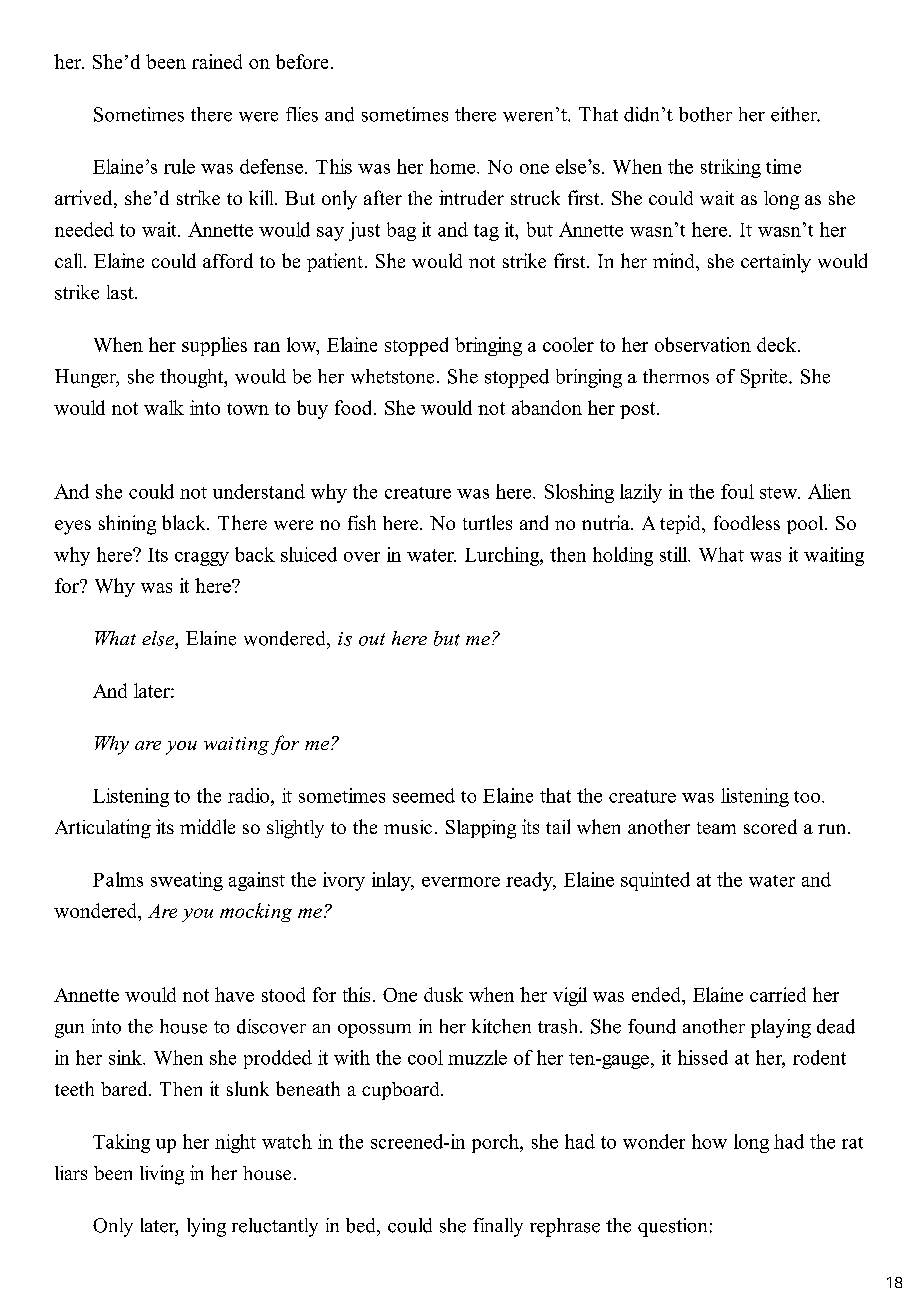 Image resolution: width=924 pixels, height=1308 pixels. What do you see at coordinates (372, 639) in the screenshot?
I see `out` at bounding box center [372, 639].
